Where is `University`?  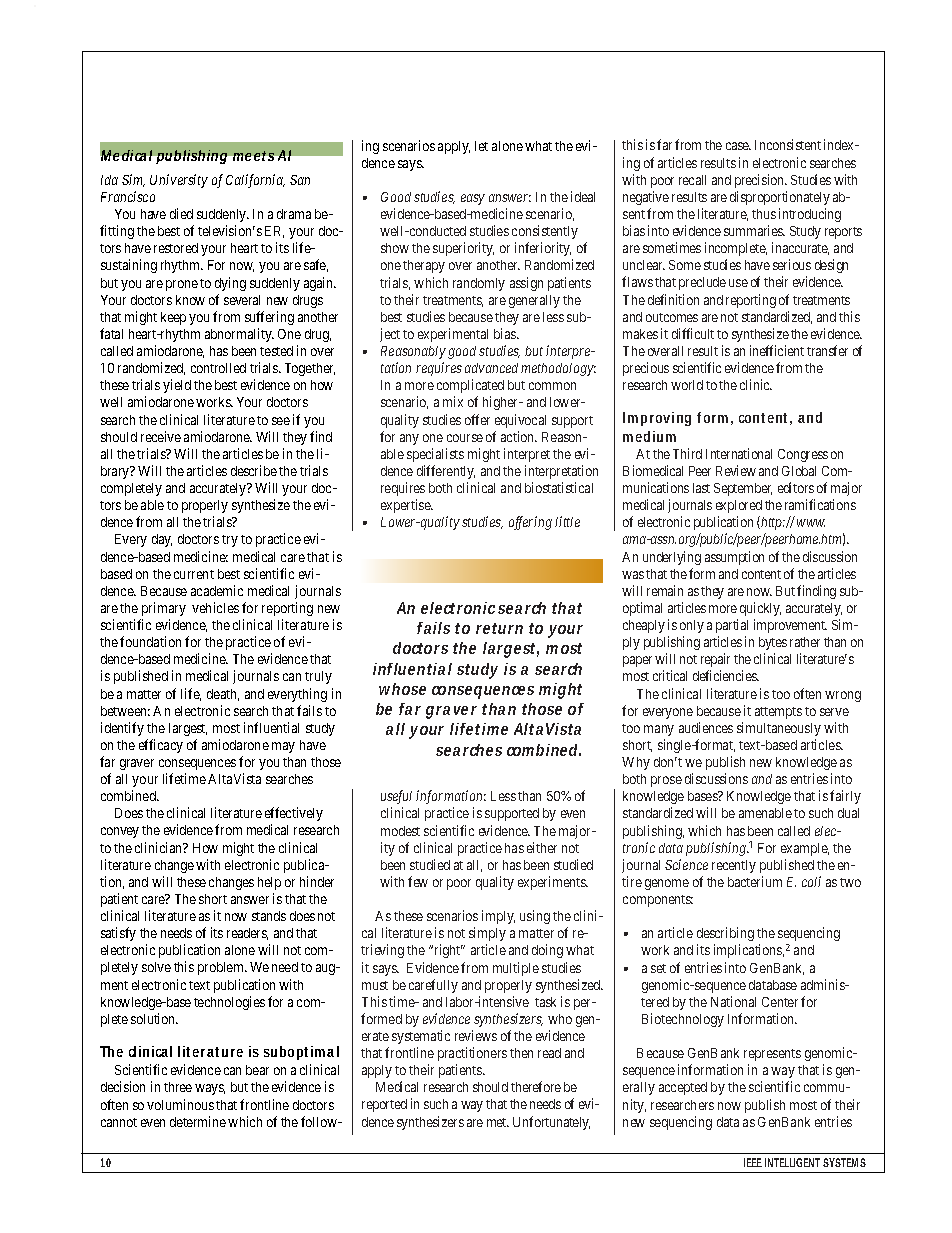
University is located at coordinates (179, 181).
